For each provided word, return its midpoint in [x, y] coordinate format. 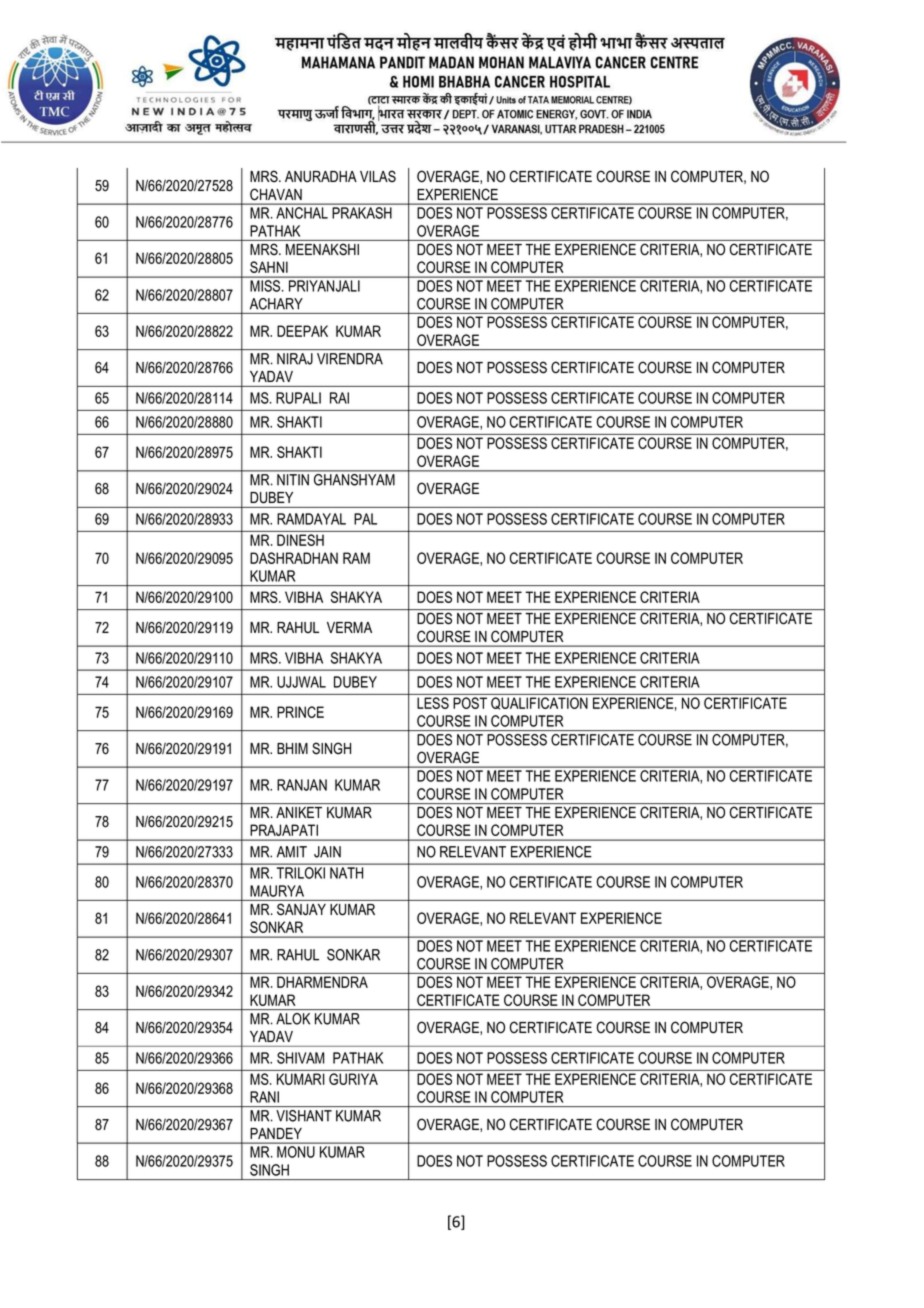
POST [470, 703]
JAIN [327, 852]
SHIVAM [300, 1058]
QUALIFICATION [539, 703]
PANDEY [276, 1133]
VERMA [349, 627]
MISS [266, 286]
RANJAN [302, 785]
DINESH [300, 540]
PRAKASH [362, 213]
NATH [346, 873]
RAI [339, 398]
